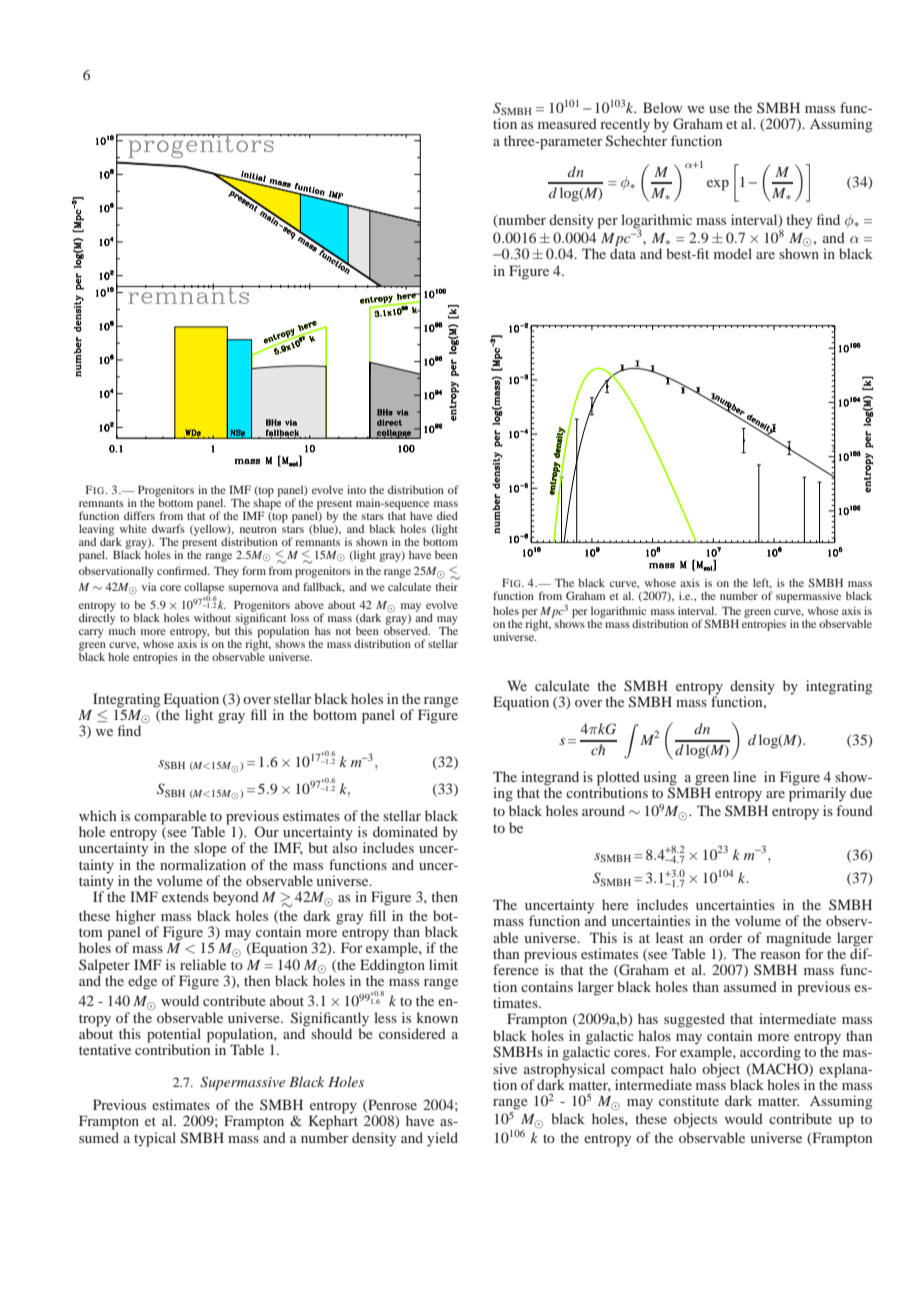  What do you see at coordinates (762, 583) in the screenshot?
I see `left` at bounding box center [762, 583].
